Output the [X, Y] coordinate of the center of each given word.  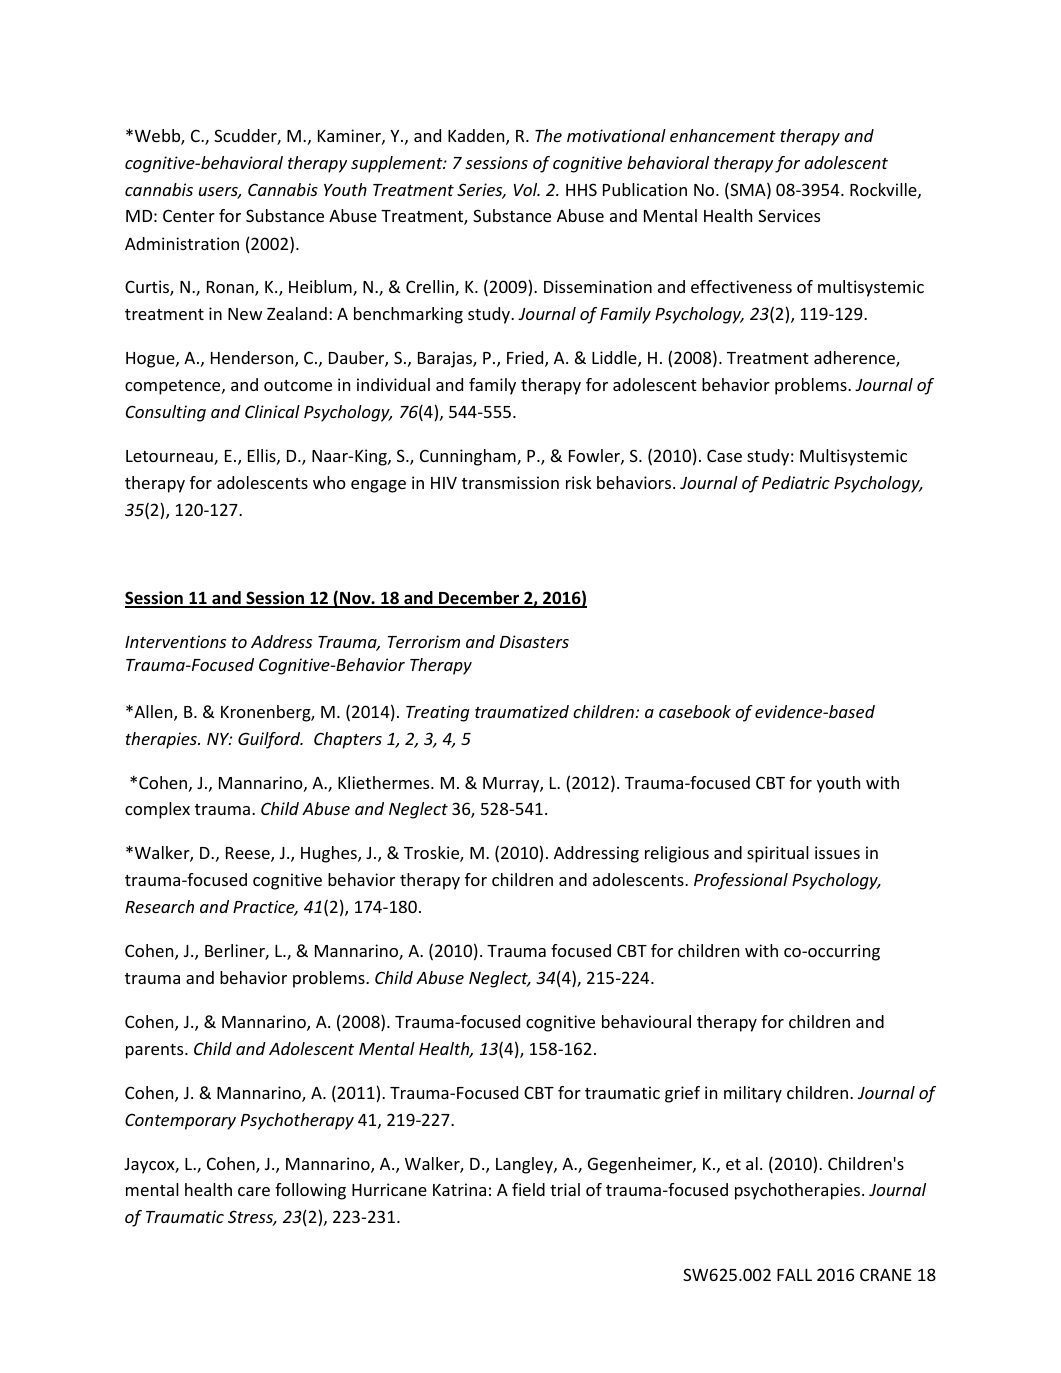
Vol [527, 189]
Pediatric [796, 482]
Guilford [270, 740]
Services [789, 215]
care [254, 1191]
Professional [741, 881]
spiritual [778, 854]
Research [159, 906]
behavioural [646, 1021]
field [528, 1189]
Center [189, 215]
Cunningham [469, 457]
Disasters [534, 641]
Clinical [272, 411]
